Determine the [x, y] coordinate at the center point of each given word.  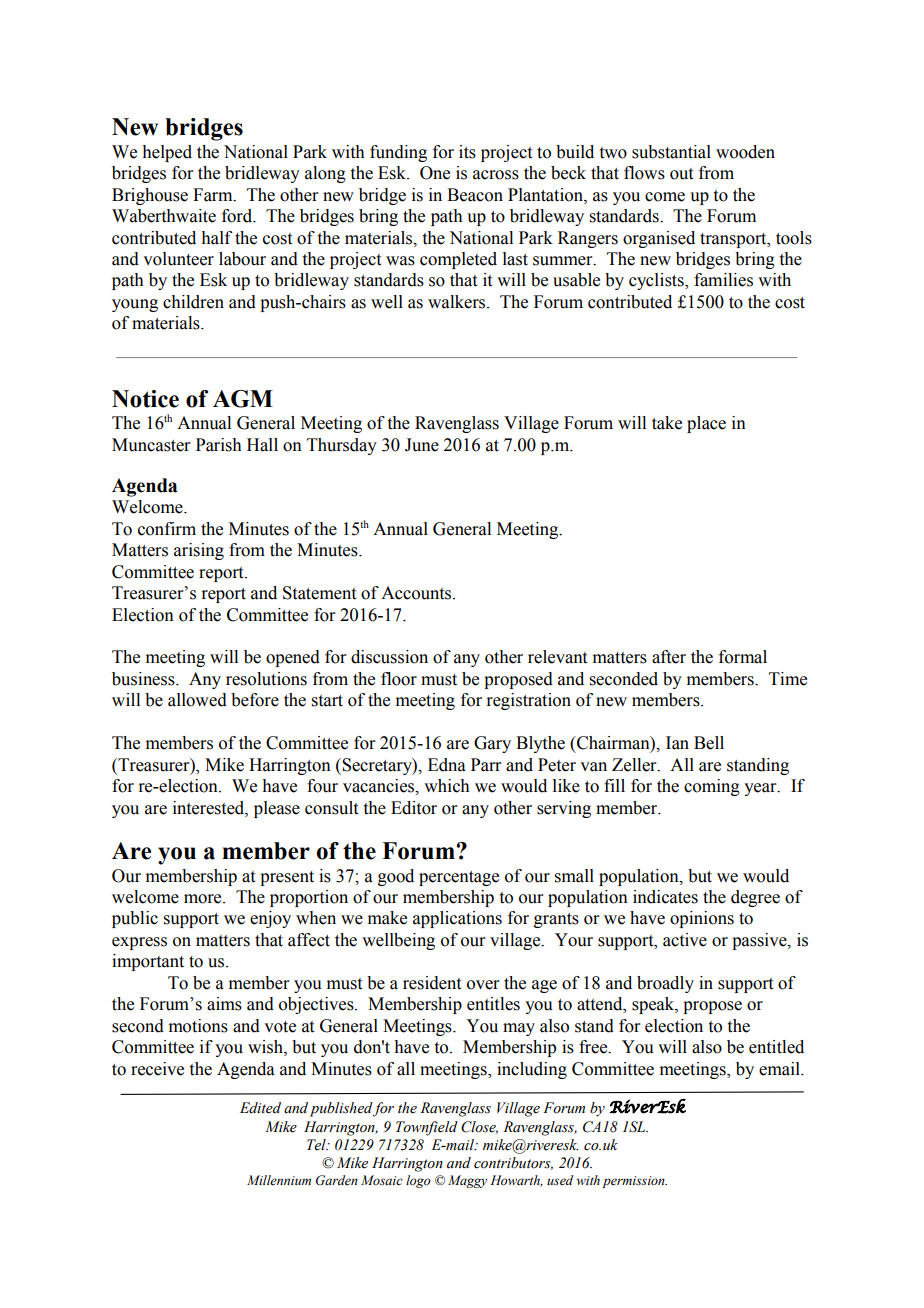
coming [712, 787]
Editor [414, 808]
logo [418, 1181]
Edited [260, 1108]
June [422, 445]
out [681, 174]
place [706, 424]
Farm [214, 195]
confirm [167, 529]
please [277, 809]
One [435, 173]
